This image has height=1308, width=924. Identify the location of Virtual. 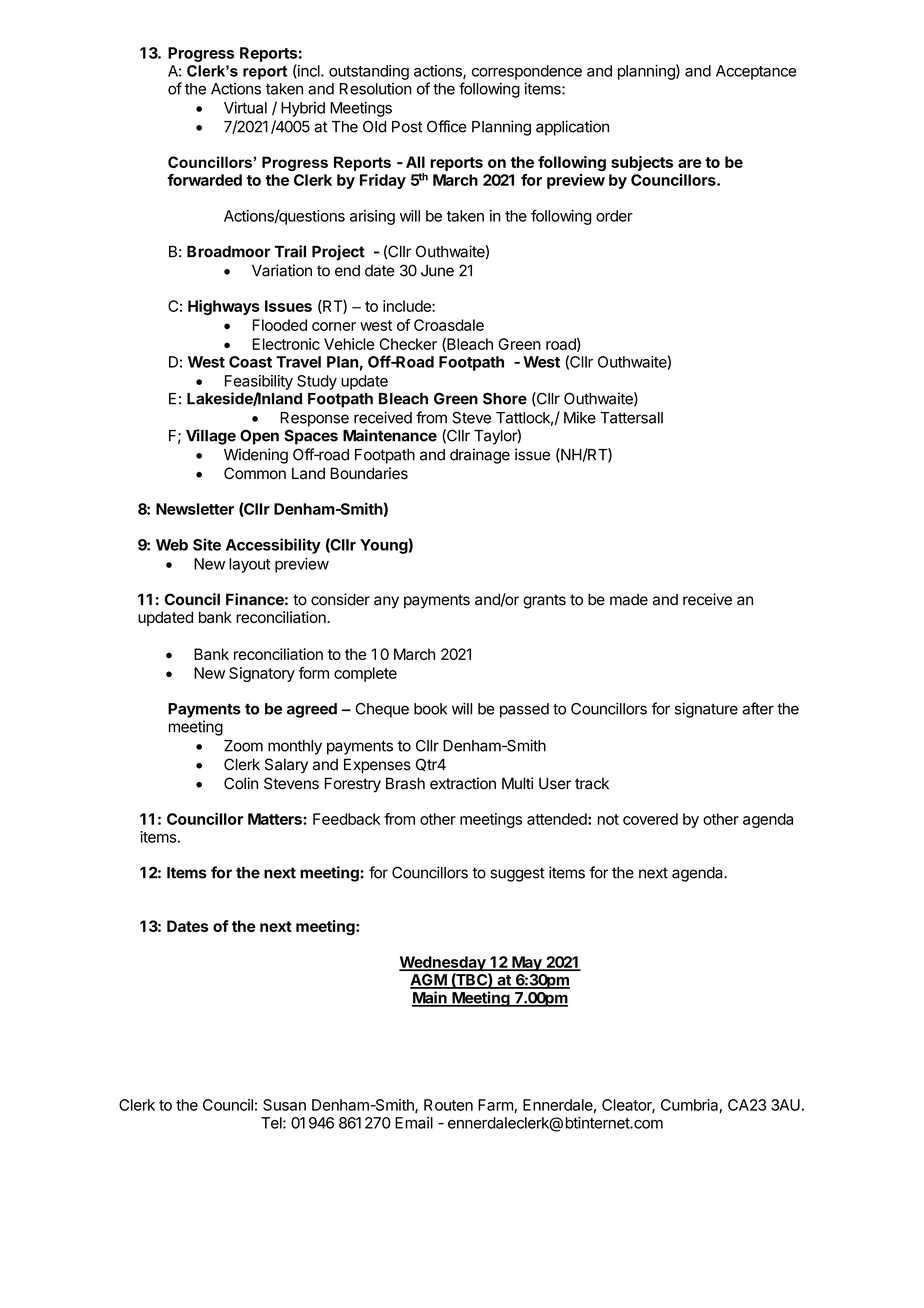
(245, 108).
